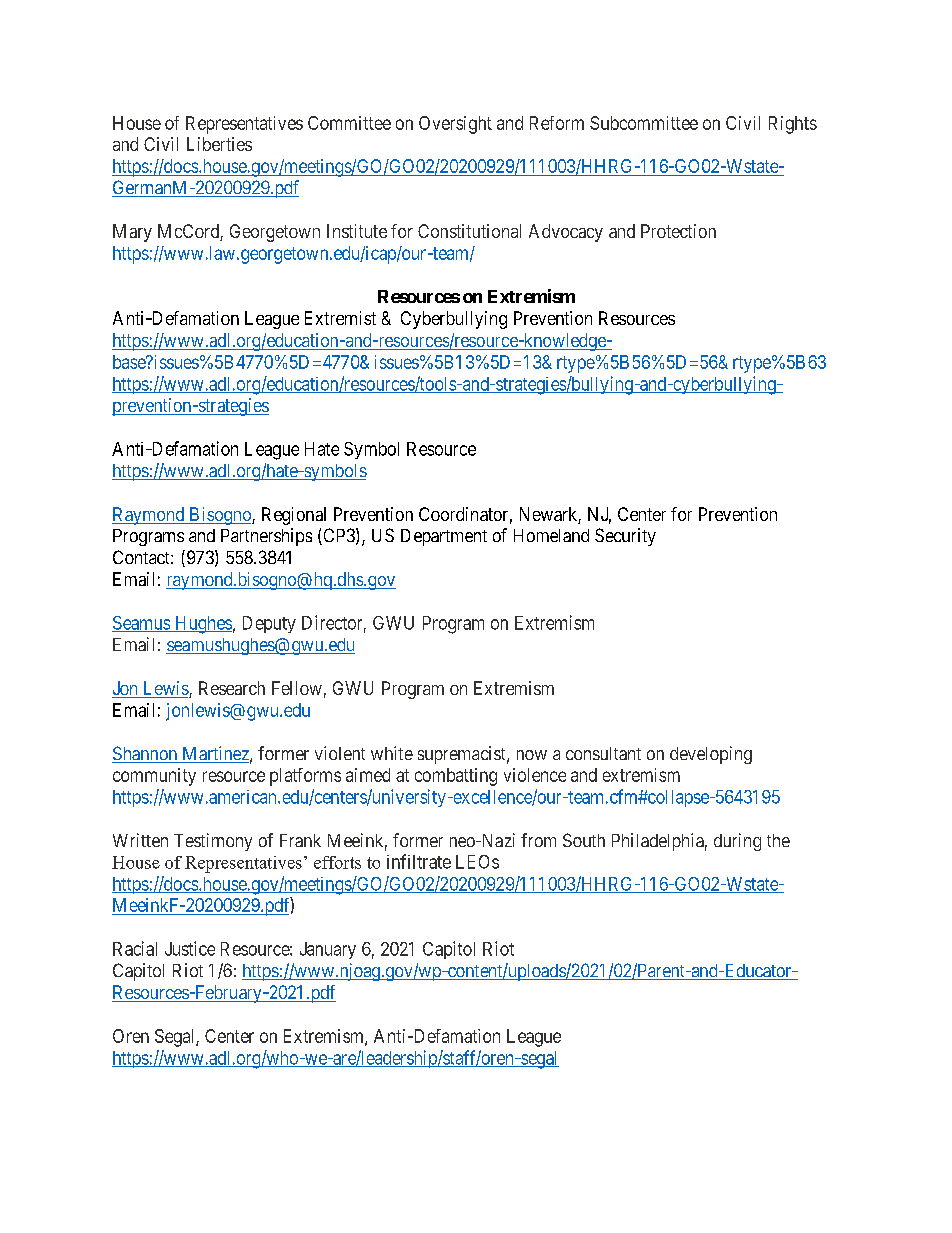 Image resolution: width=952 pixels, height=1233 pixels. What do you see at coordinates (444, 537) in the screenshot?
I see `Department` at bounding box center [444, 537].
